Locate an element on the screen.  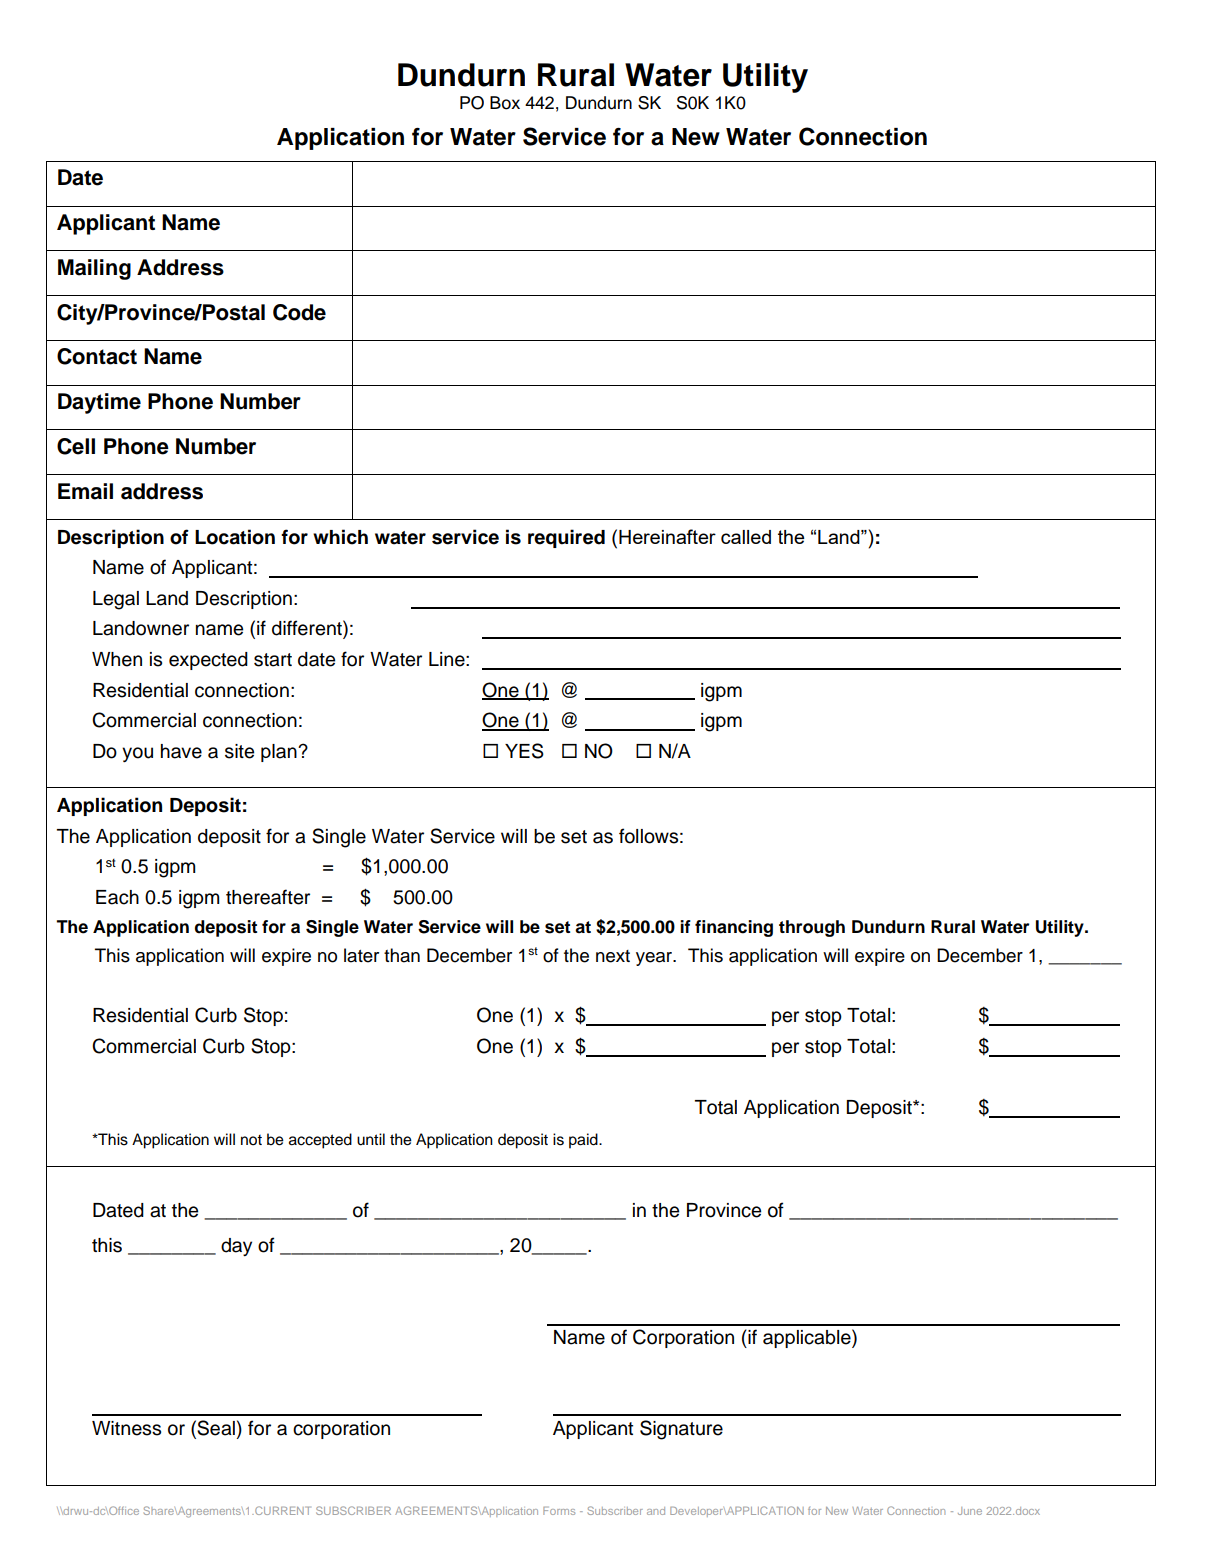
Box is located at coordinates (505, 103).
